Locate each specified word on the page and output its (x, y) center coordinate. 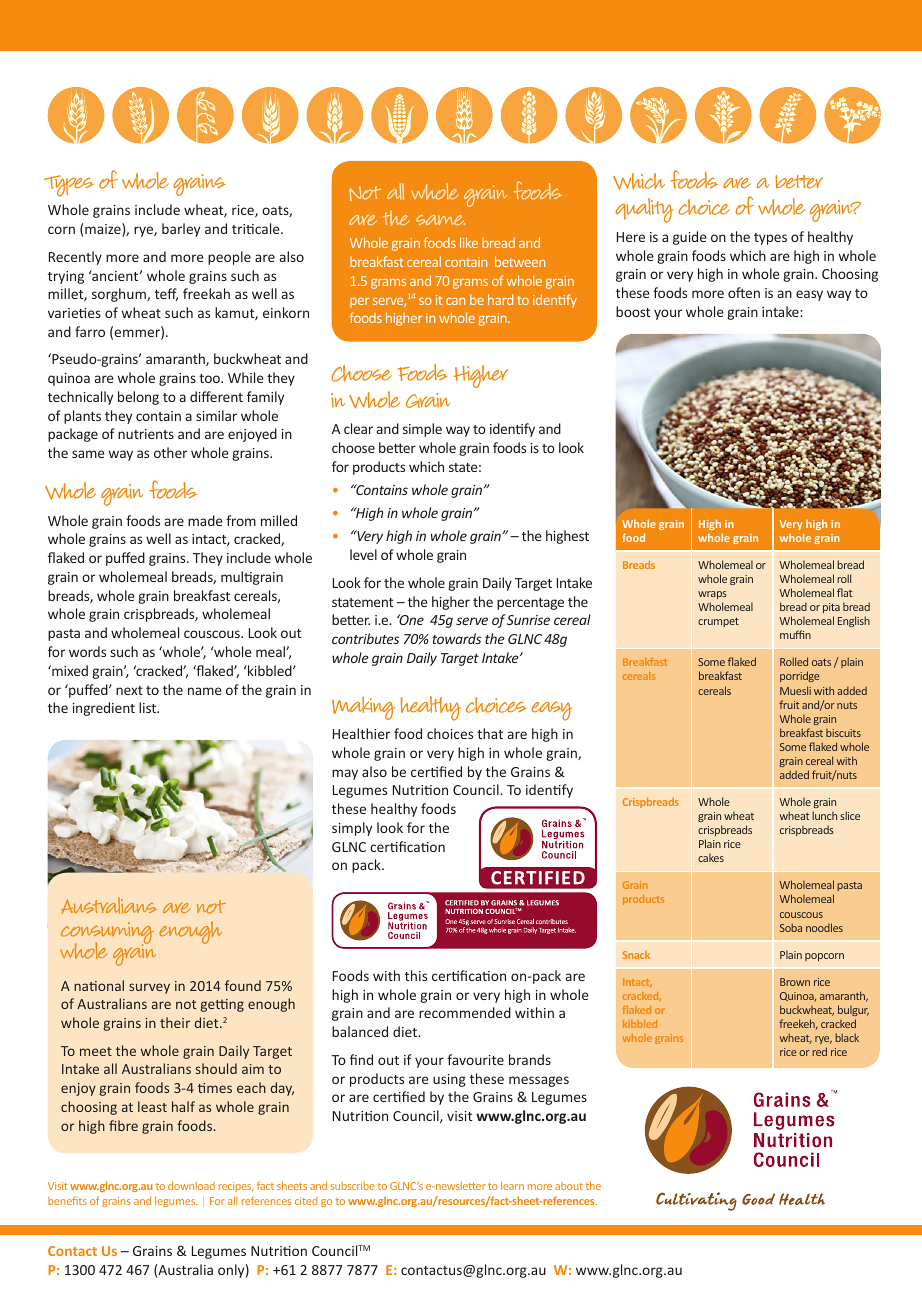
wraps (712, 595)
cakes (711, 857)
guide (690, 238)
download (191, 1186)
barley (181, 230)
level (363, 554)
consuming (107, 934)
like (469, 242)
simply (352, 829)
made (205, 520)
